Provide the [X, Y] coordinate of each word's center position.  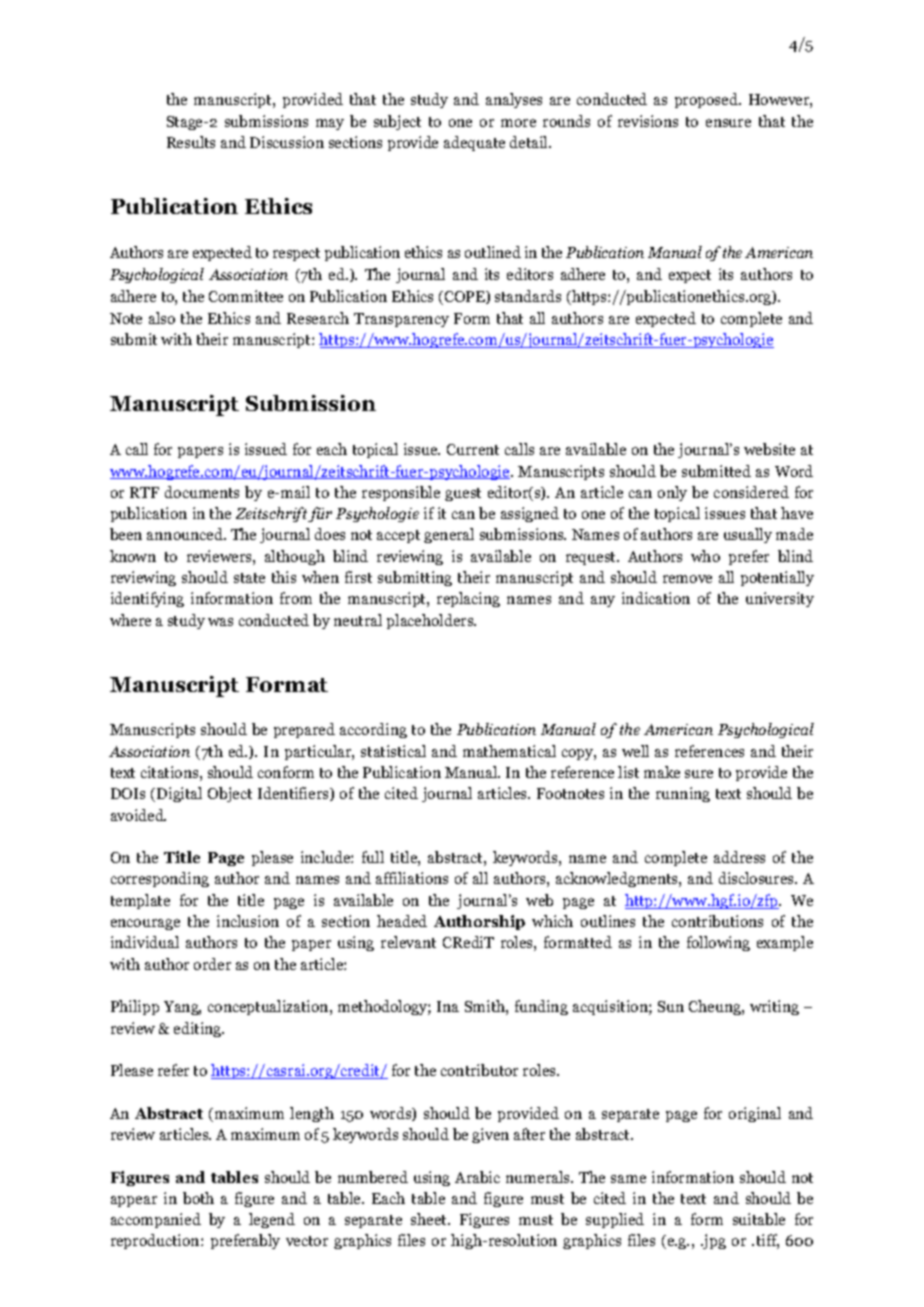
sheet [430, 1219]
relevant [408, 942]
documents [202, 492]
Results [191, 142]
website [769, 449]
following [718, 943]
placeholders [431, 621]
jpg [713, 1241]
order [212, 964]
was [220, 622]
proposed [707, 100]
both [198, 1198]
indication [656, 598]
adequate [474, 143]
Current [473, 449]
